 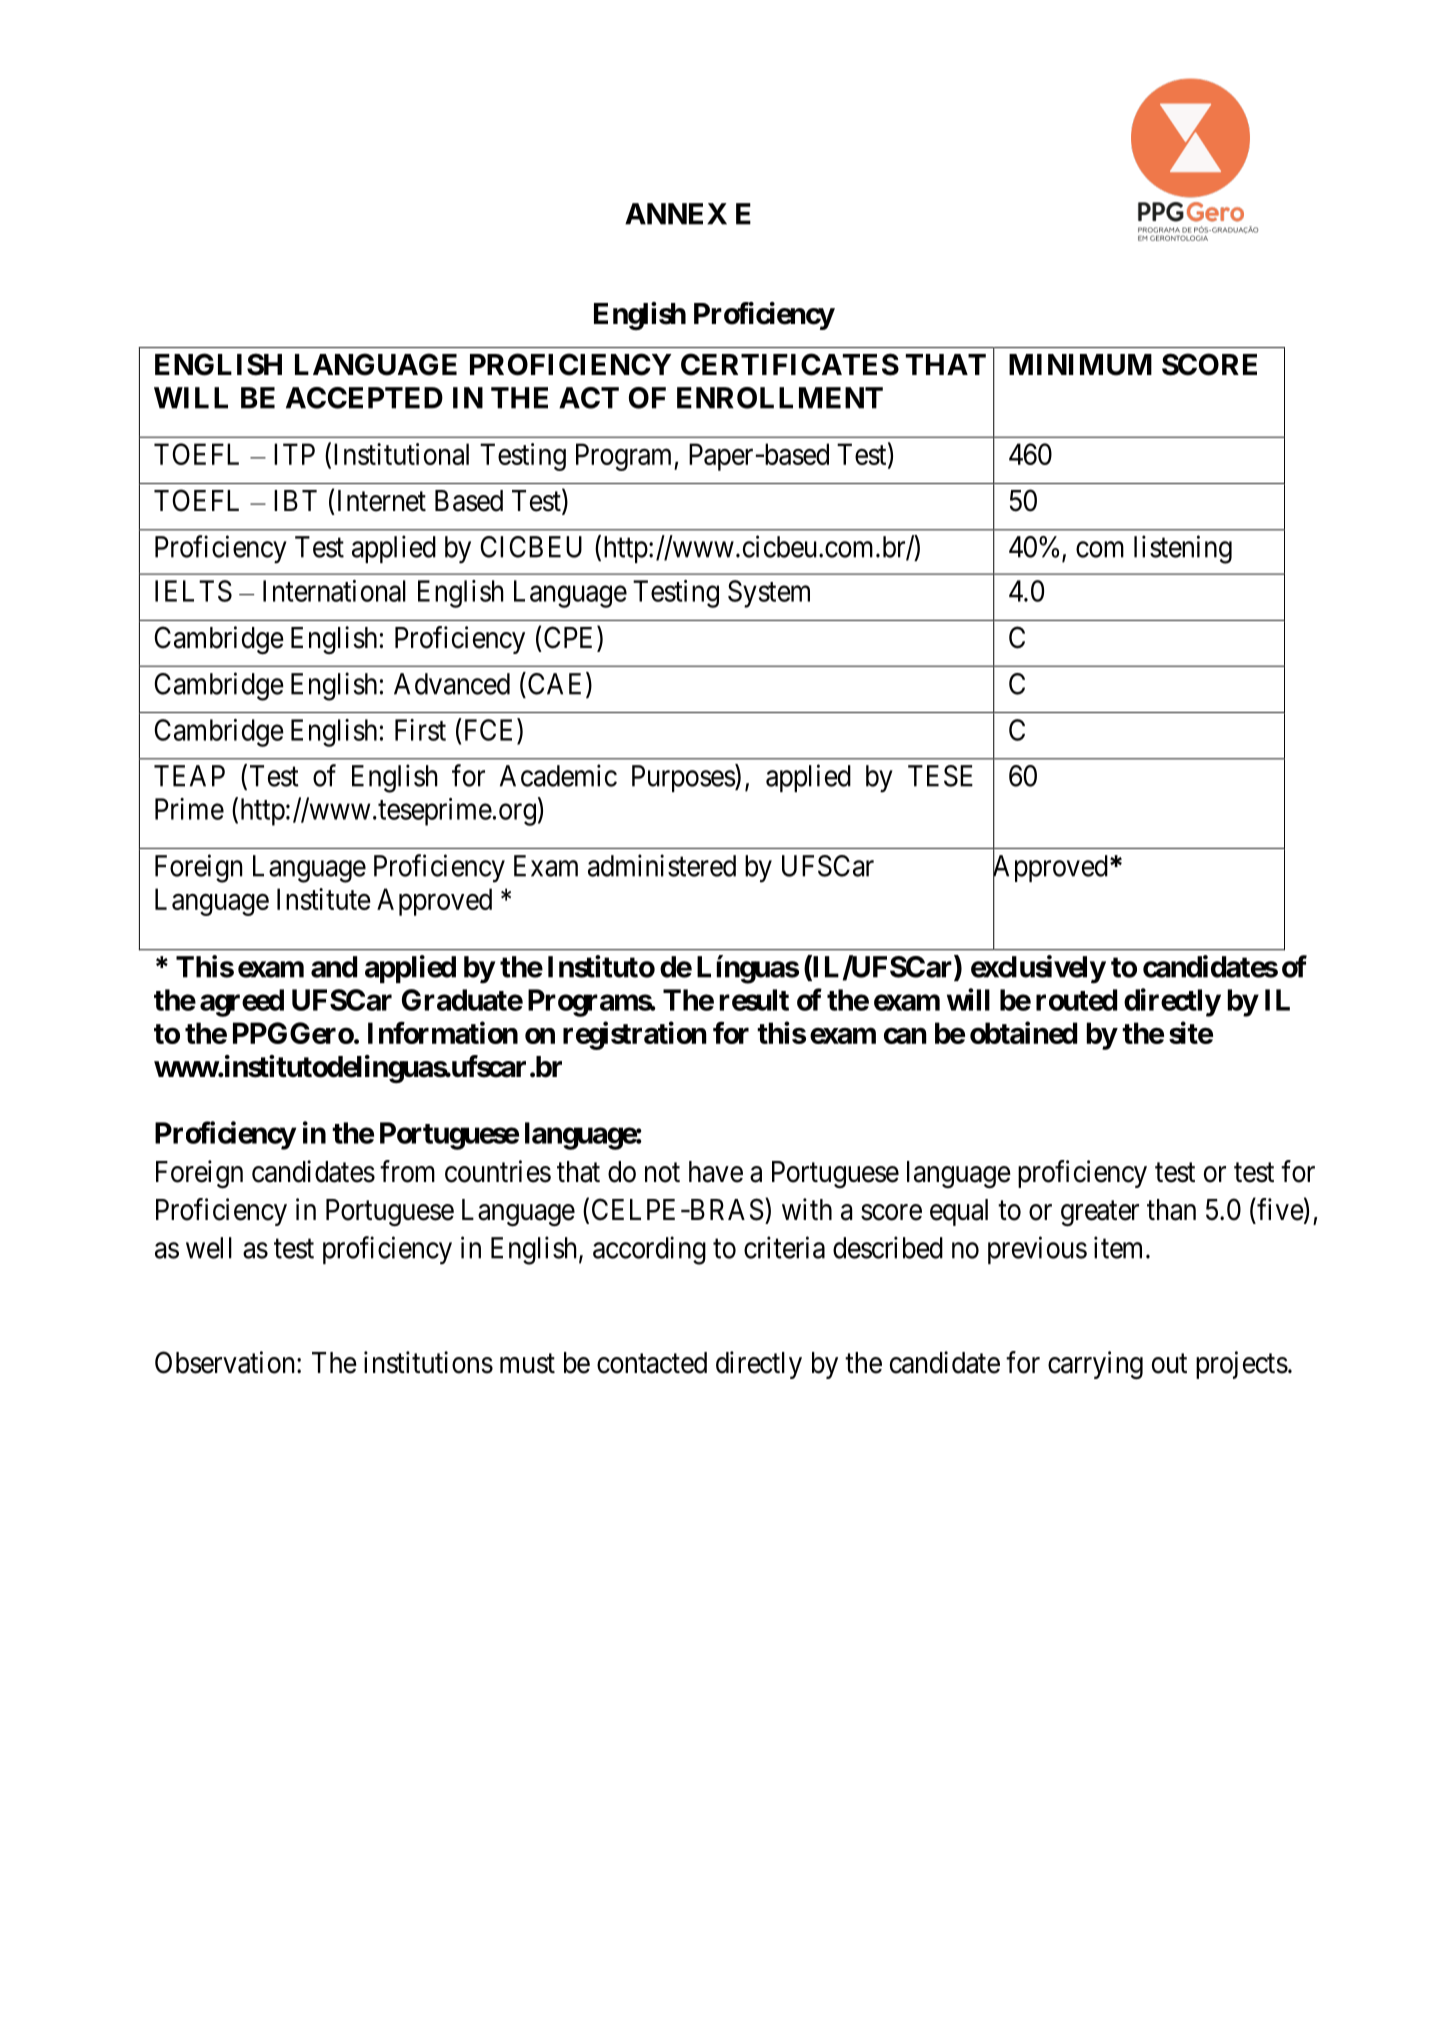 I want to click on result, so click(x=754, y=1000).
